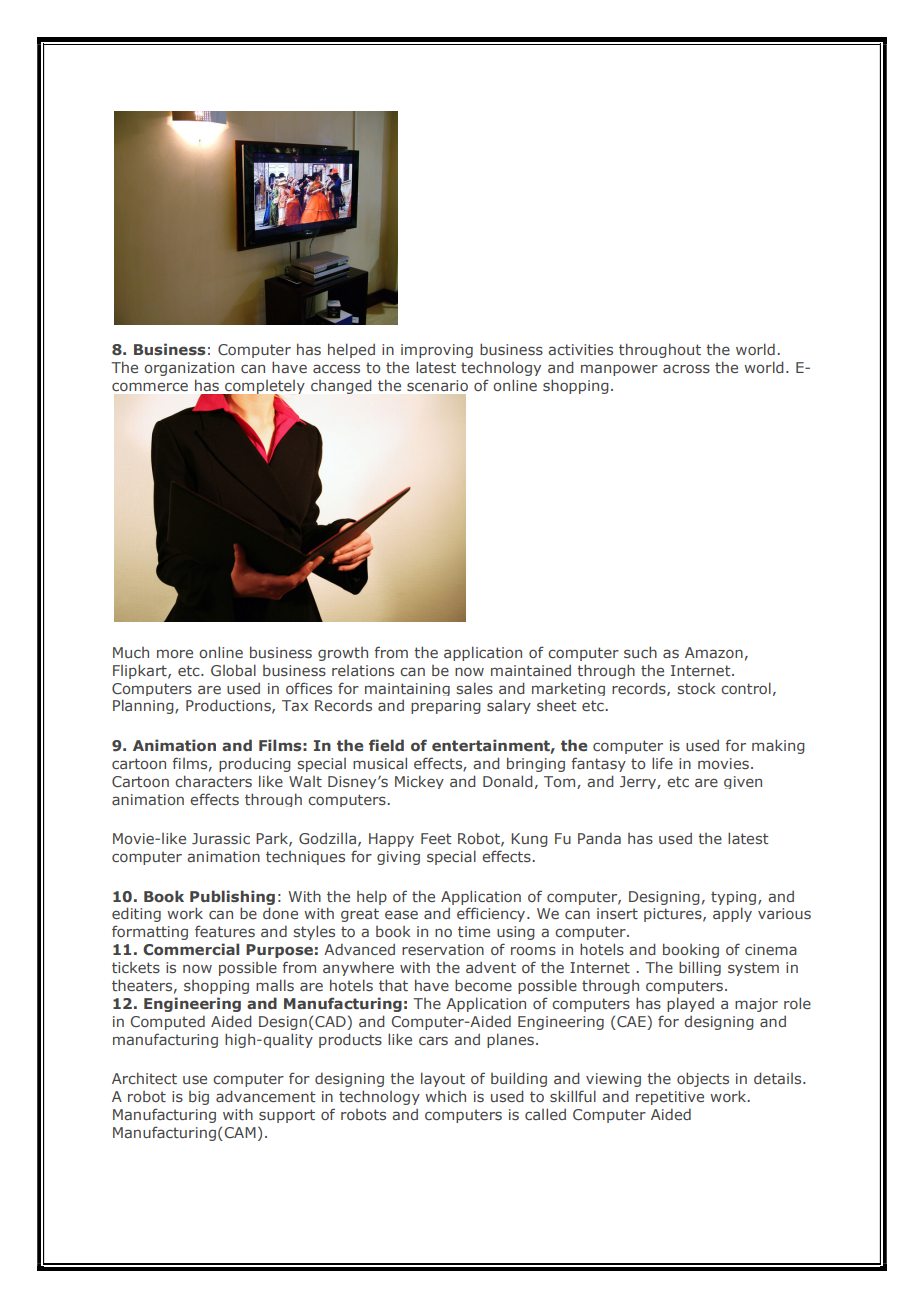 Image resolution: width=924 pixels, height=1308 pixels. Describe the element at coordinates (492, 914) in the page. I see `efficiency` at that location.
